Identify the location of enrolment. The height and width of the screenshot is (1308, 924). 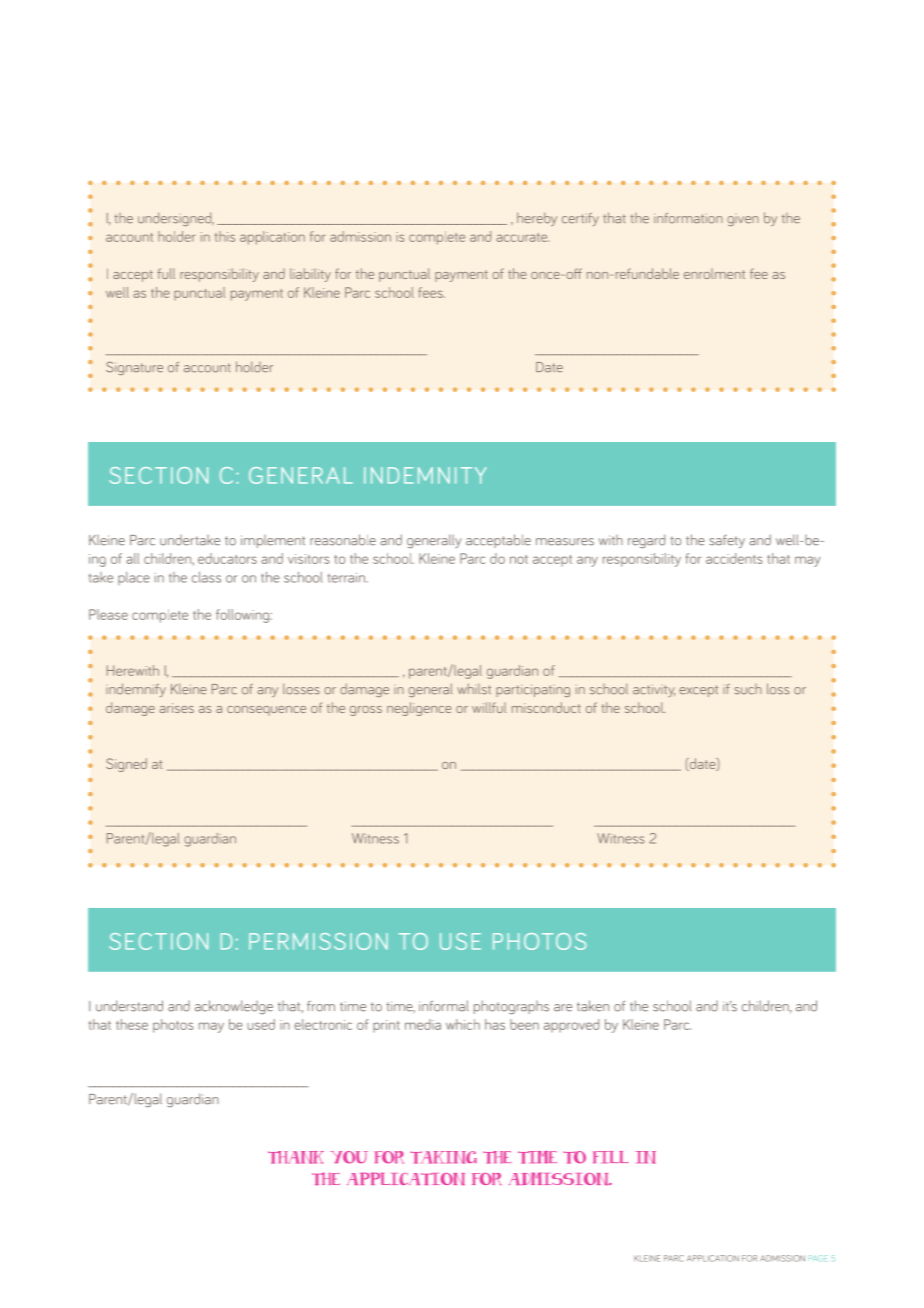
(714, 273).
